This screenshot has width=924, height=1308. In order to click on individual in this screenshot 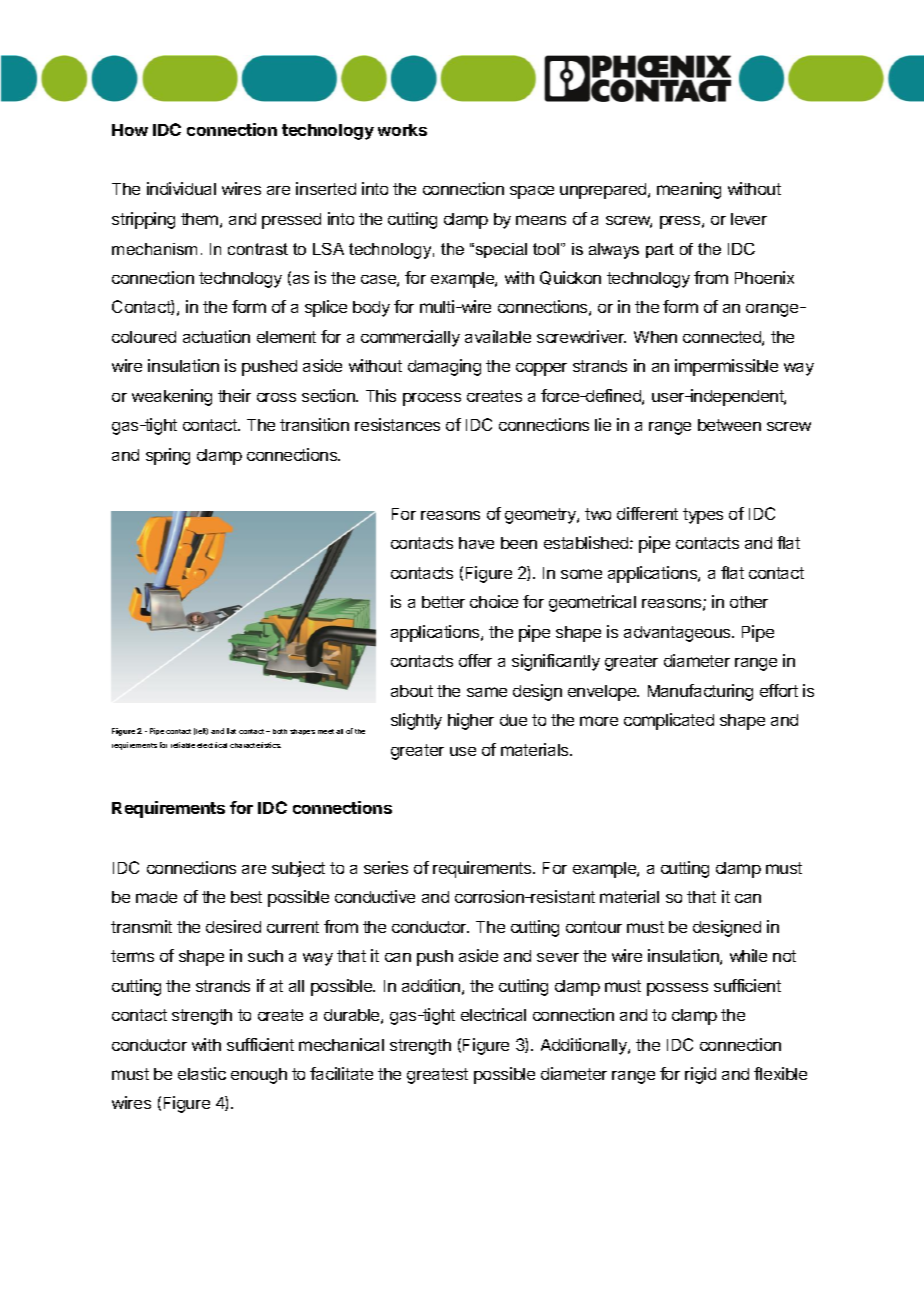, I will do `click(181, 188)`.
